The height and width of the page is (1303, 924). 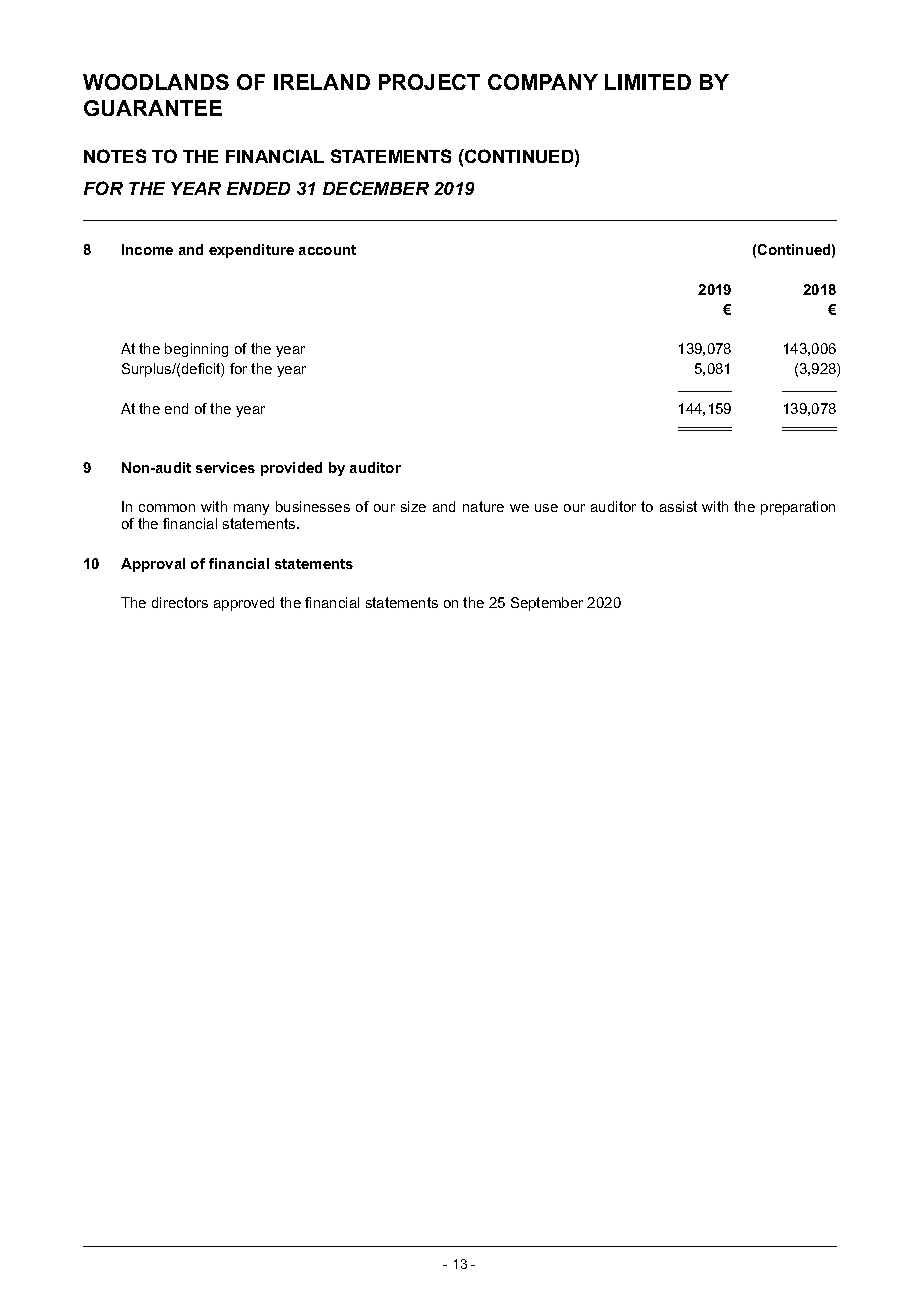 What do you see at coordinates (180, 602) in the page?
I see `directors` at bounding box center [180, 602].
